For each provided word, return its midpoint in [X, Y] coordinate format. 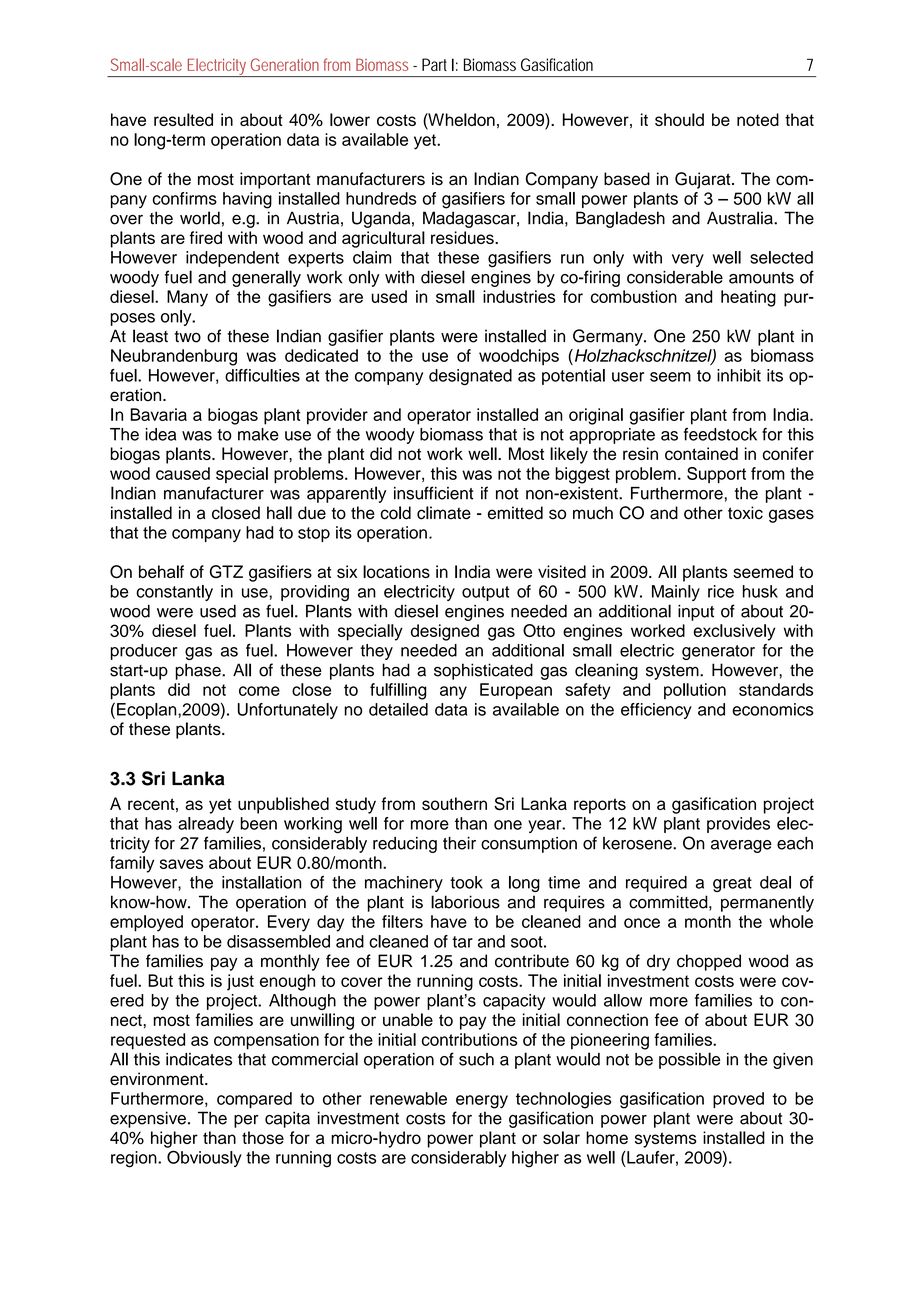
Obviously [204, 1158]
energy [482, 1102]
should [679, 119]
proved [738, 1100]
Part [434, 64]
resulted [183, 119]
